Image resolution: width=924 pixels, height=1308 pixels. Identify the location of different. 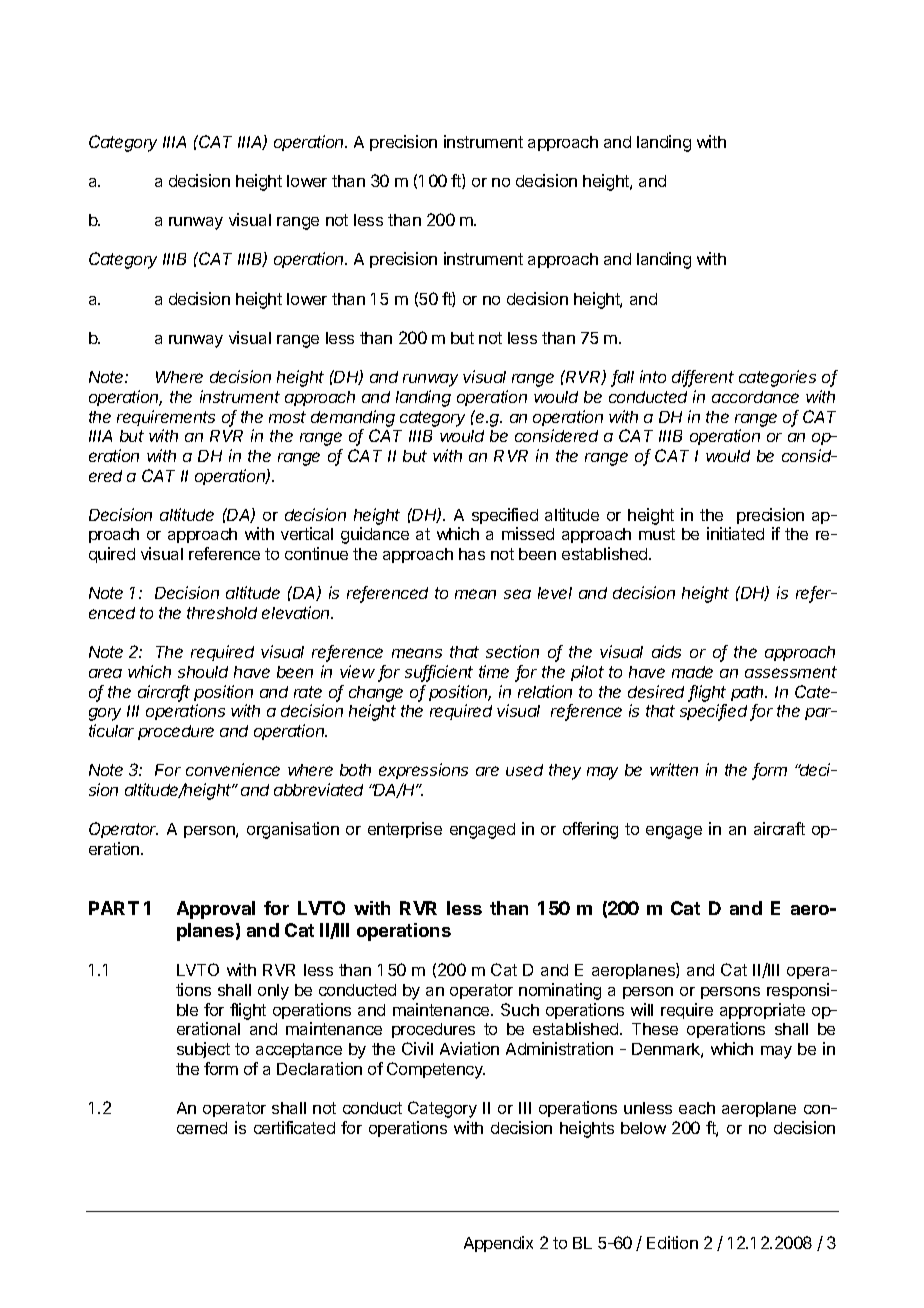
(703, 378).
